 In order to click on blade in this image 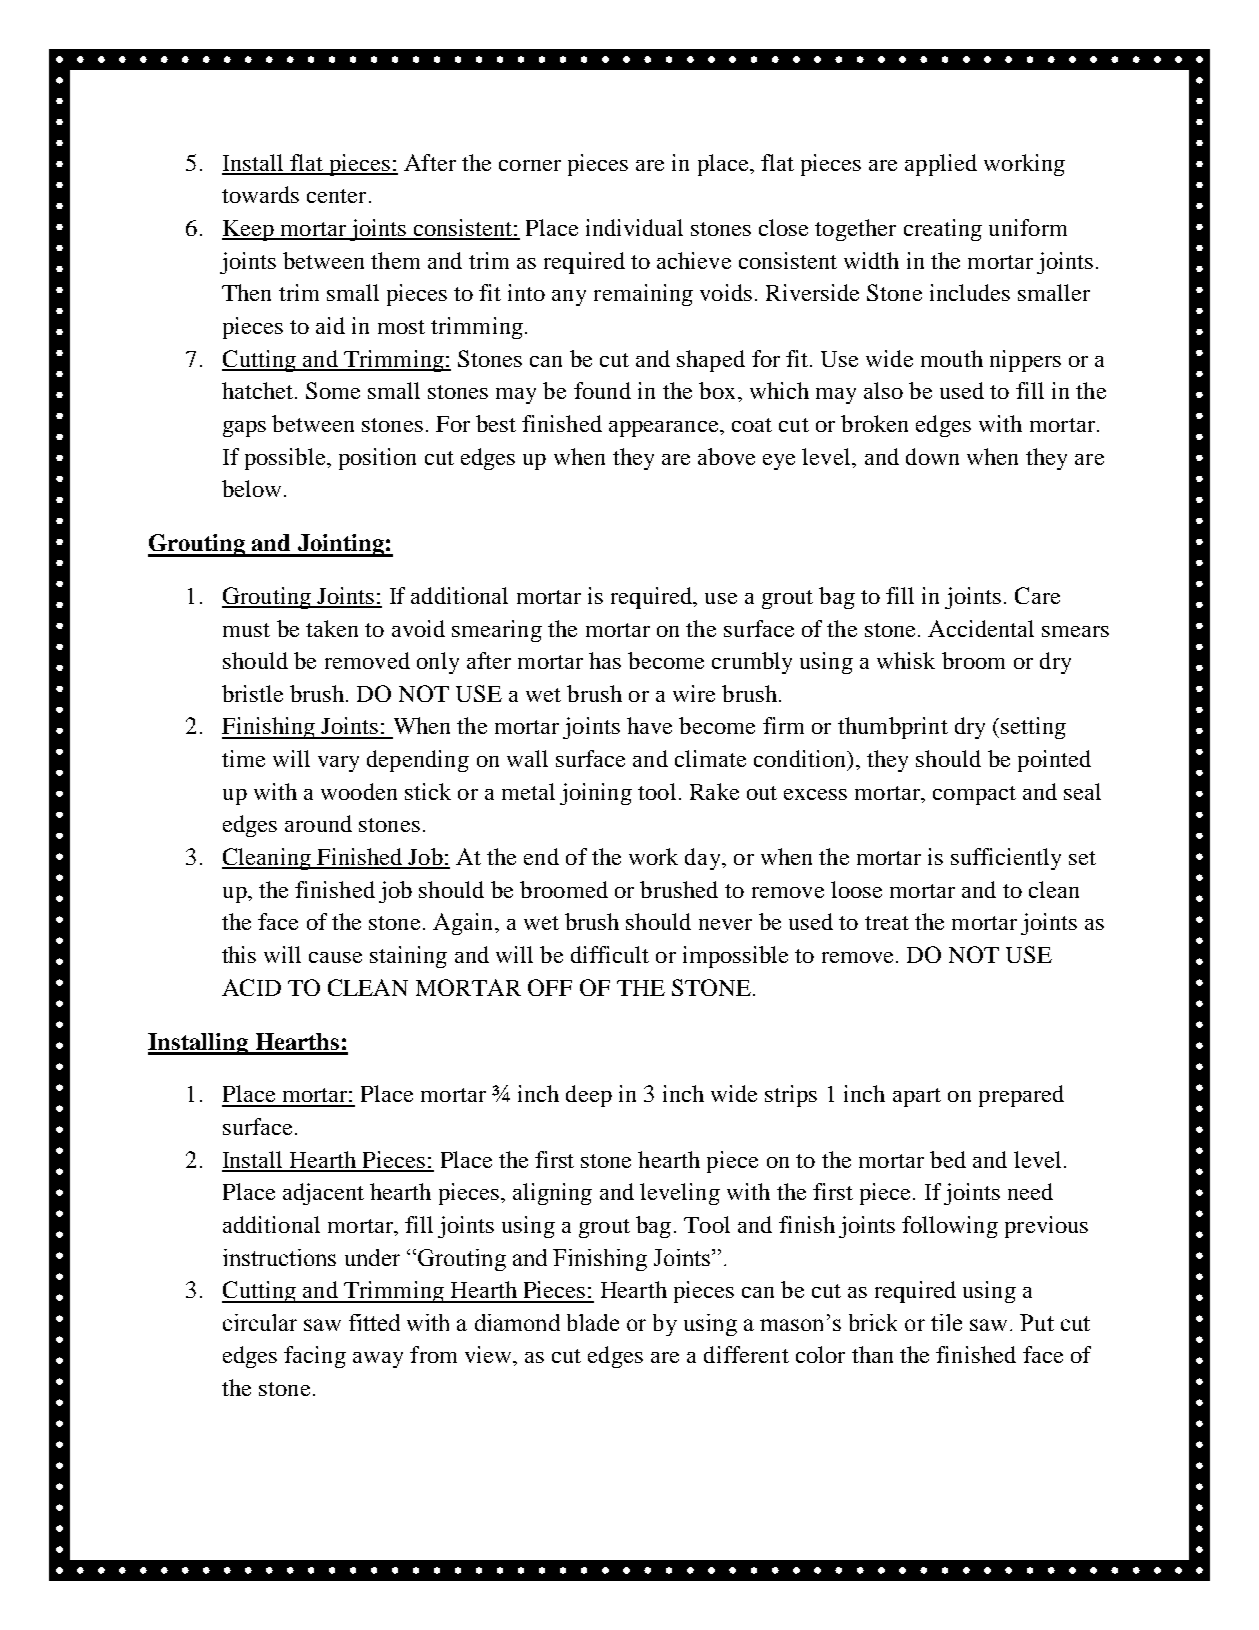, I will do `click(593, 1322)`.
